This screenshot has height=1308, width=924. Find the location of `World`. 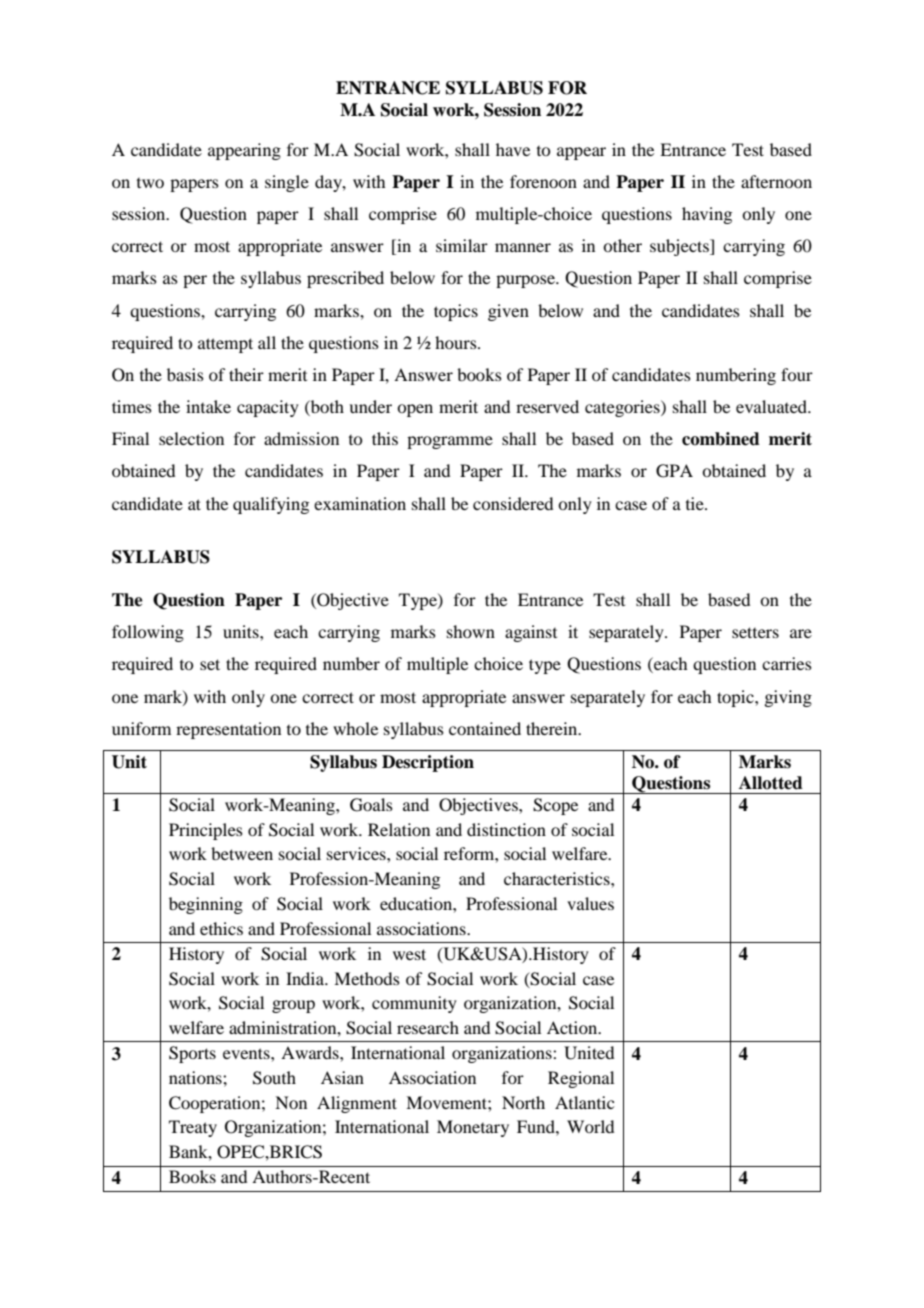

World is located at coordinates (590, 1126).
